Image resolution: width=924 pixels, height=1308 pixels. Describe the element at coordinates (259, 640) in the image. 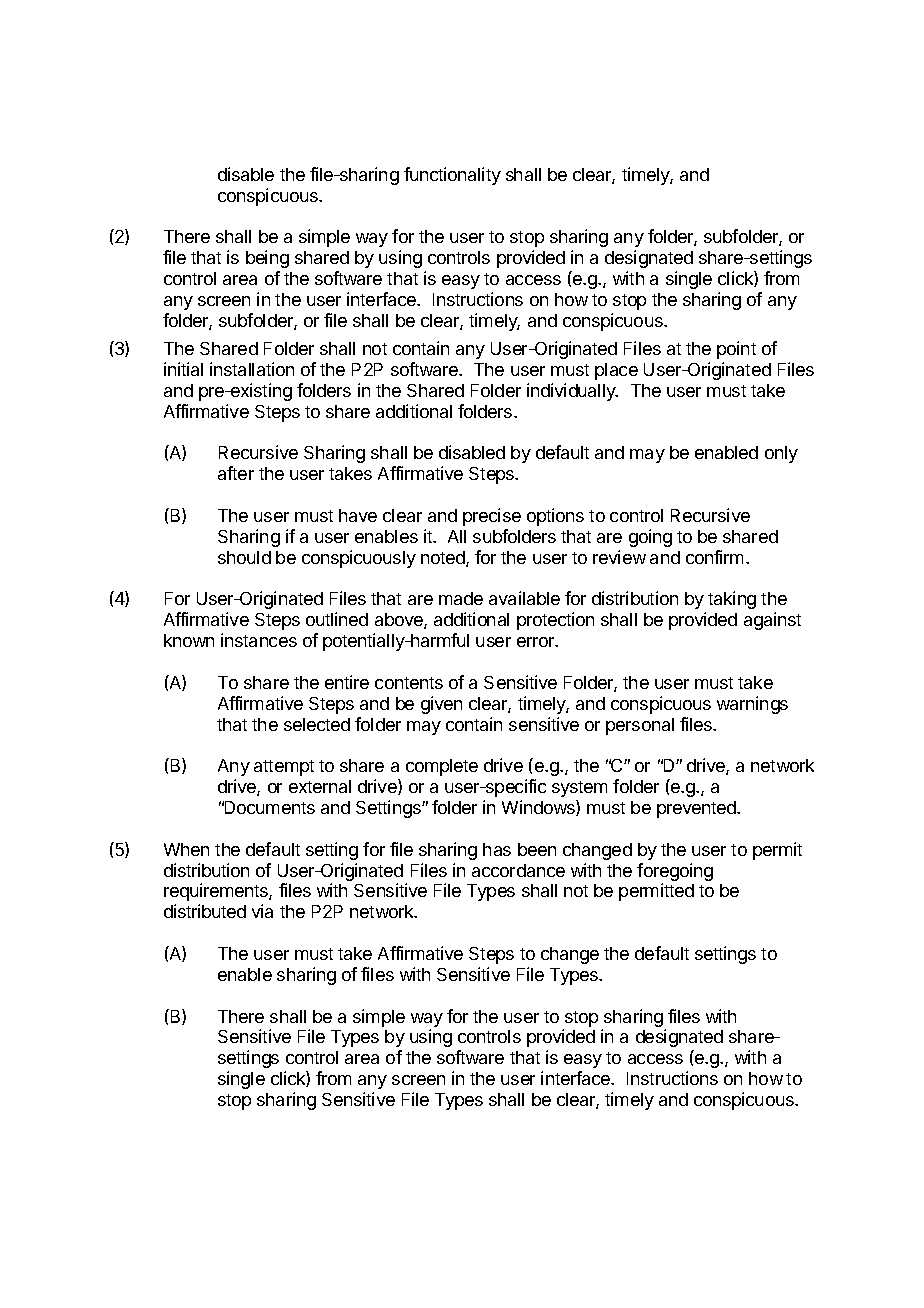

I see `instances` at that location.
